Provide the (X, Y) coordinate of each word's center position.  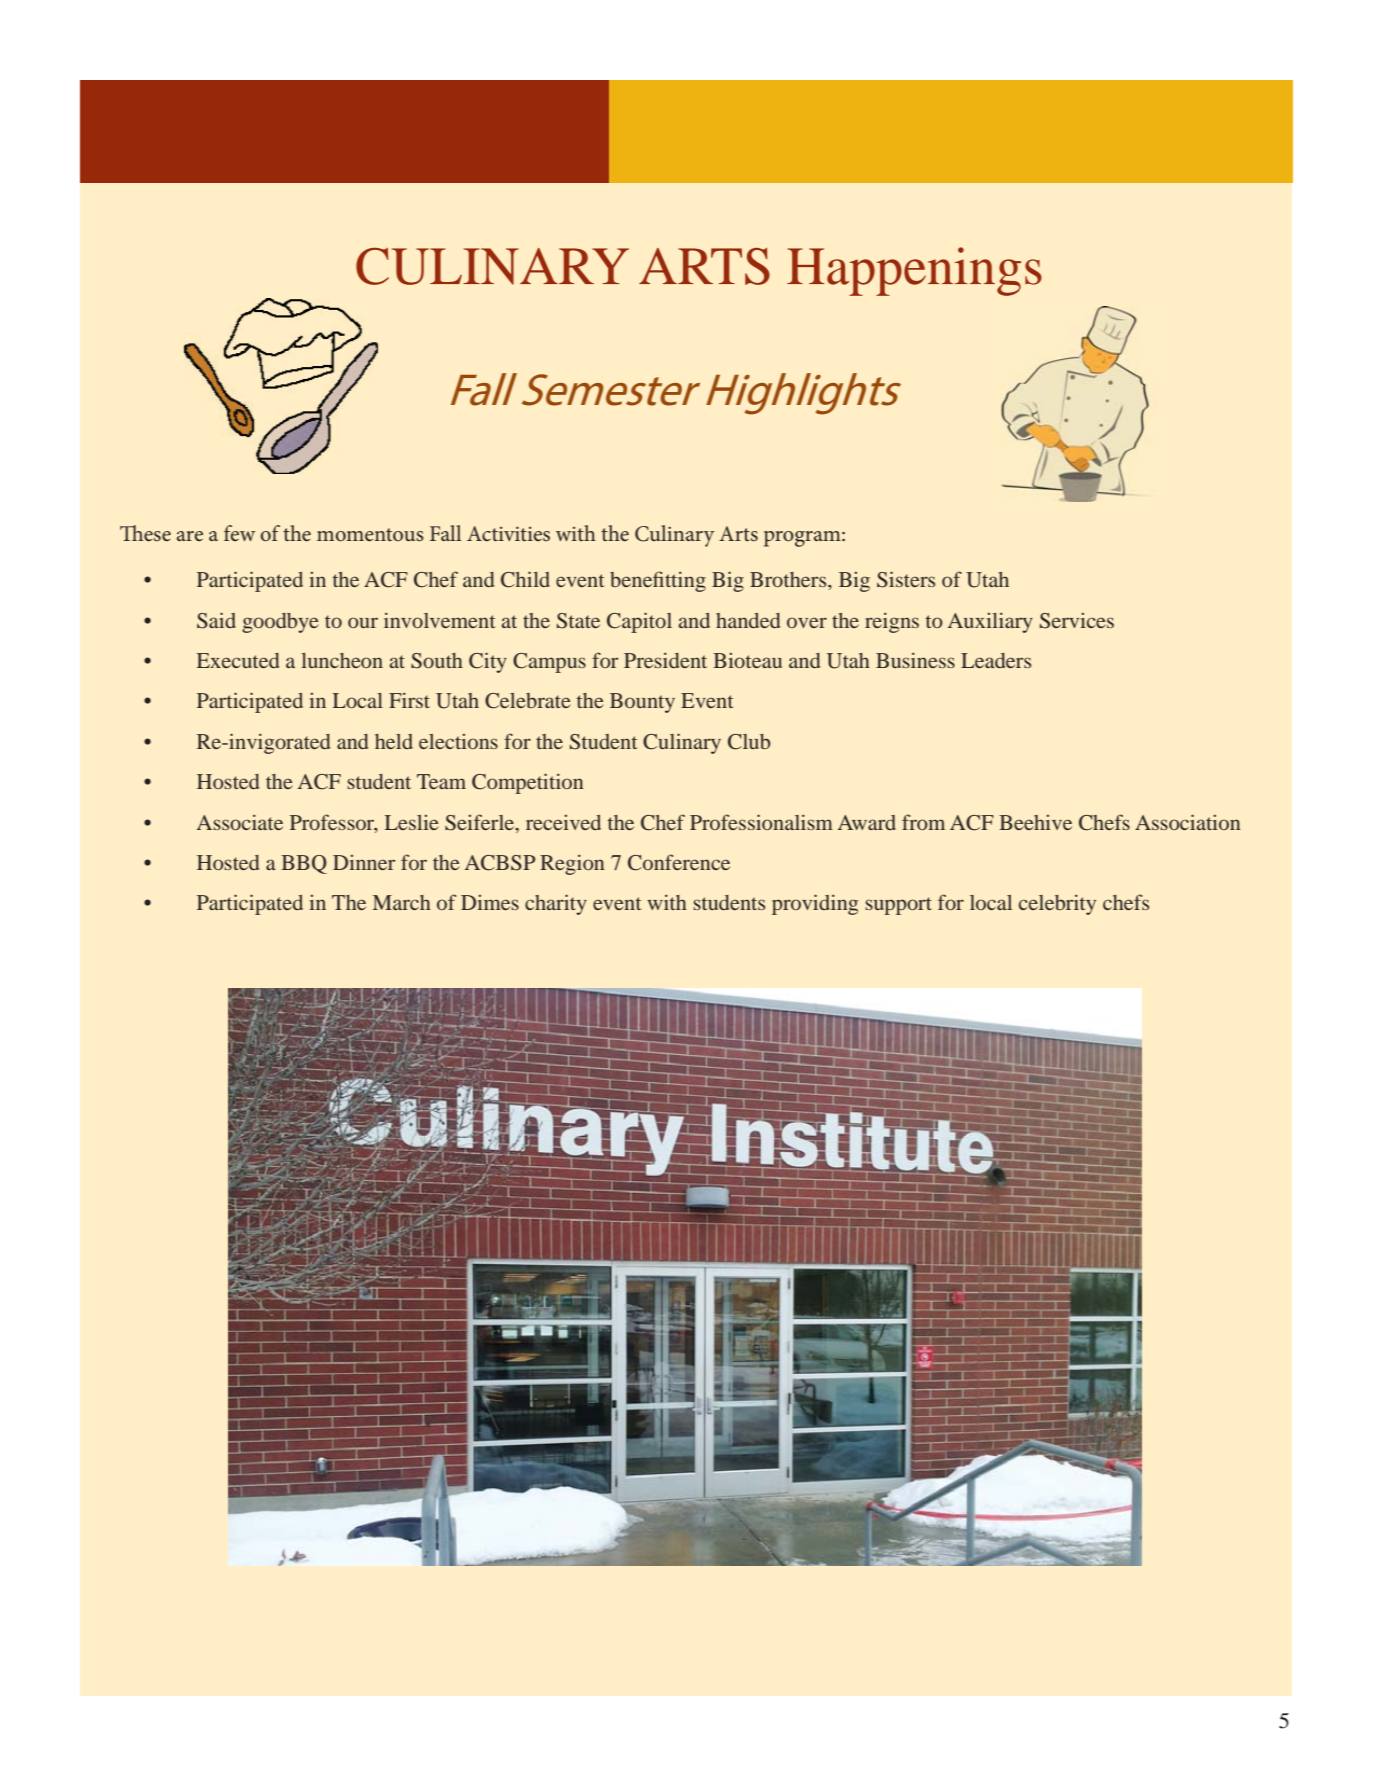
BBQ (304, 864)
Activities (508, 533)
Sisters (906, 579)
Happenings (914, 271)
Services (1077, 621)
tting (685, 582)
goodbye (280, 623)
